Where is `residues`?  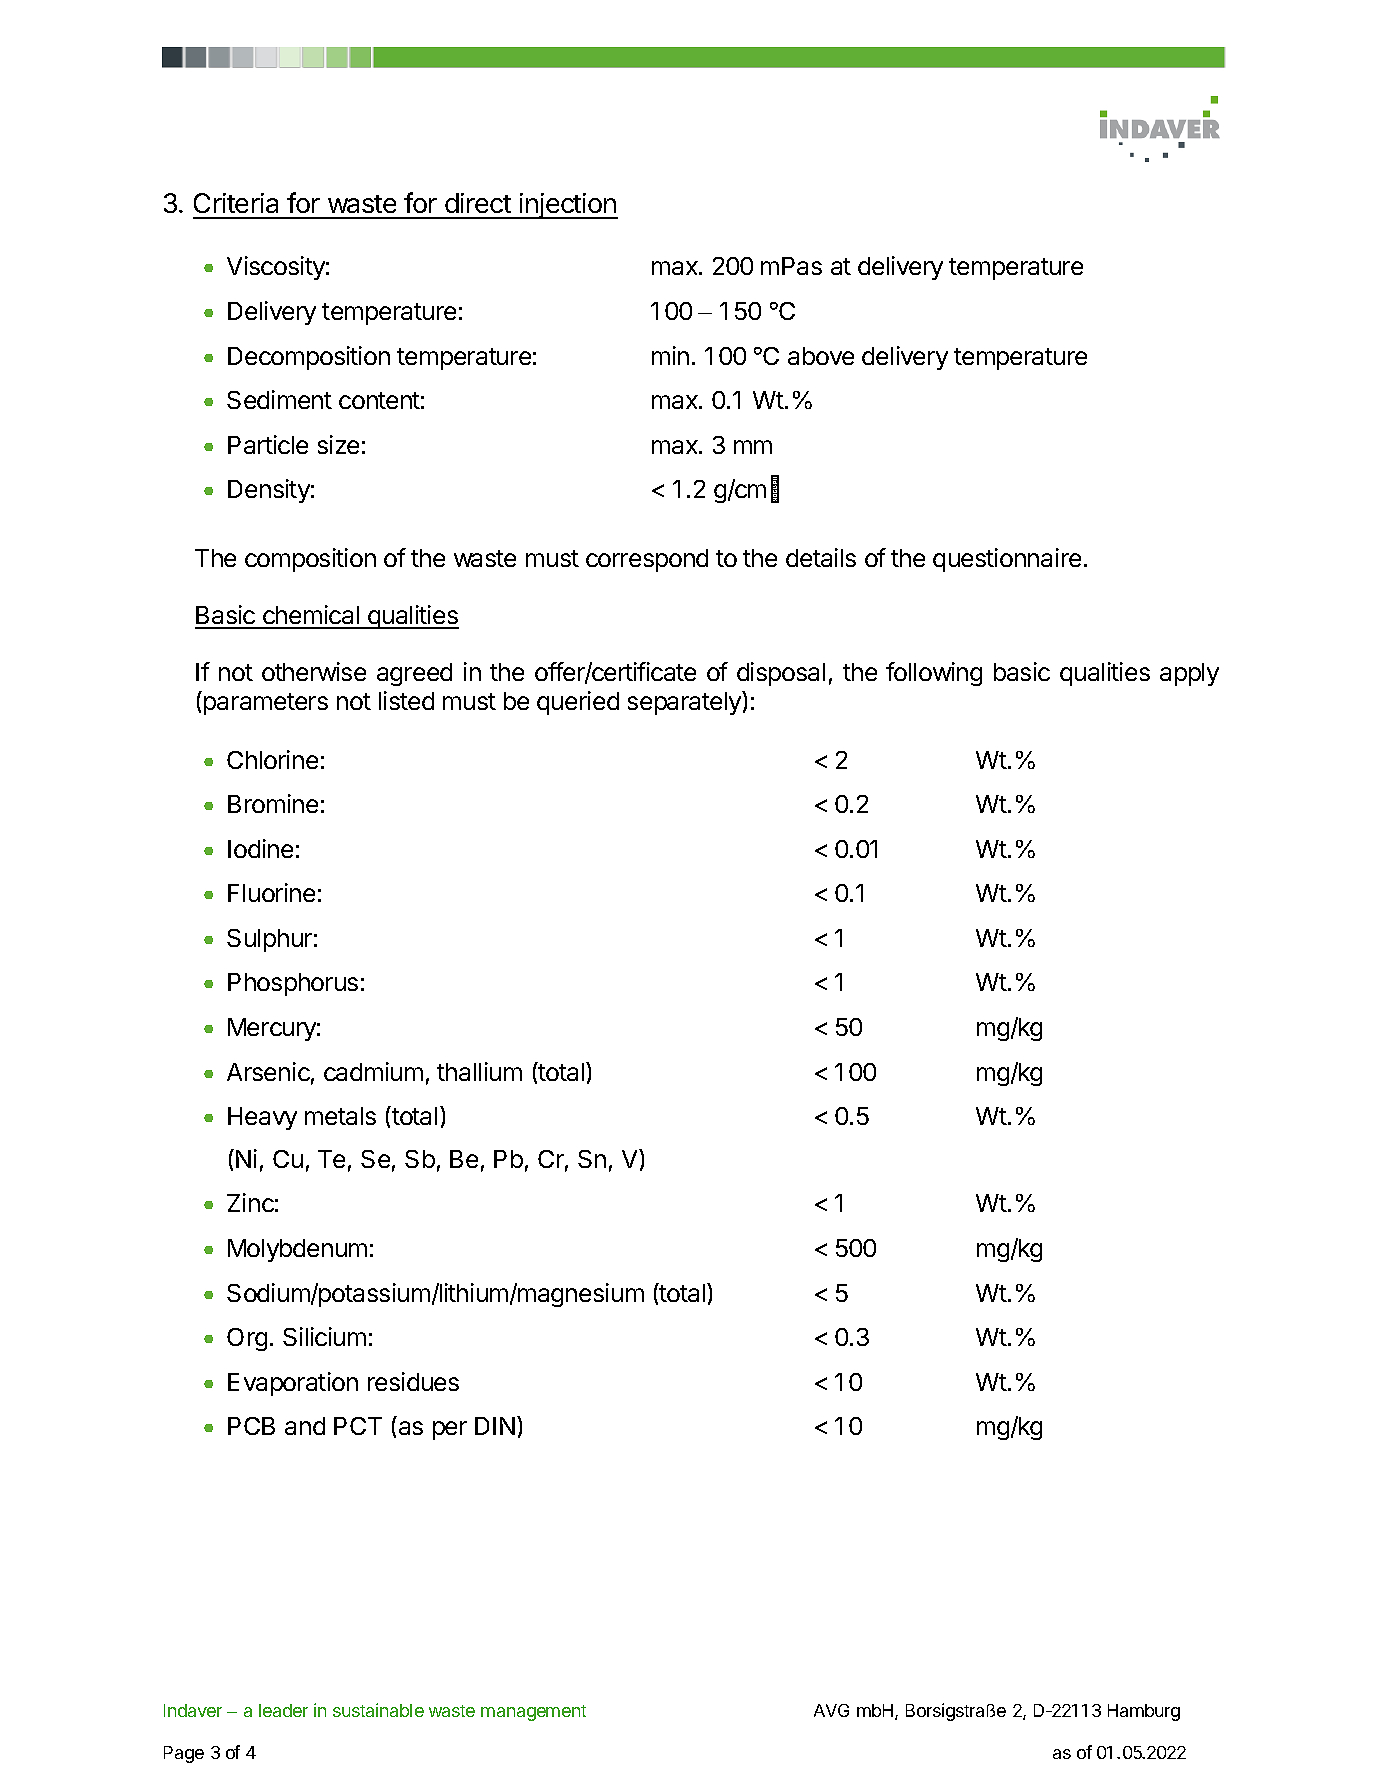
residues is located at coordinates (413, 1381).
